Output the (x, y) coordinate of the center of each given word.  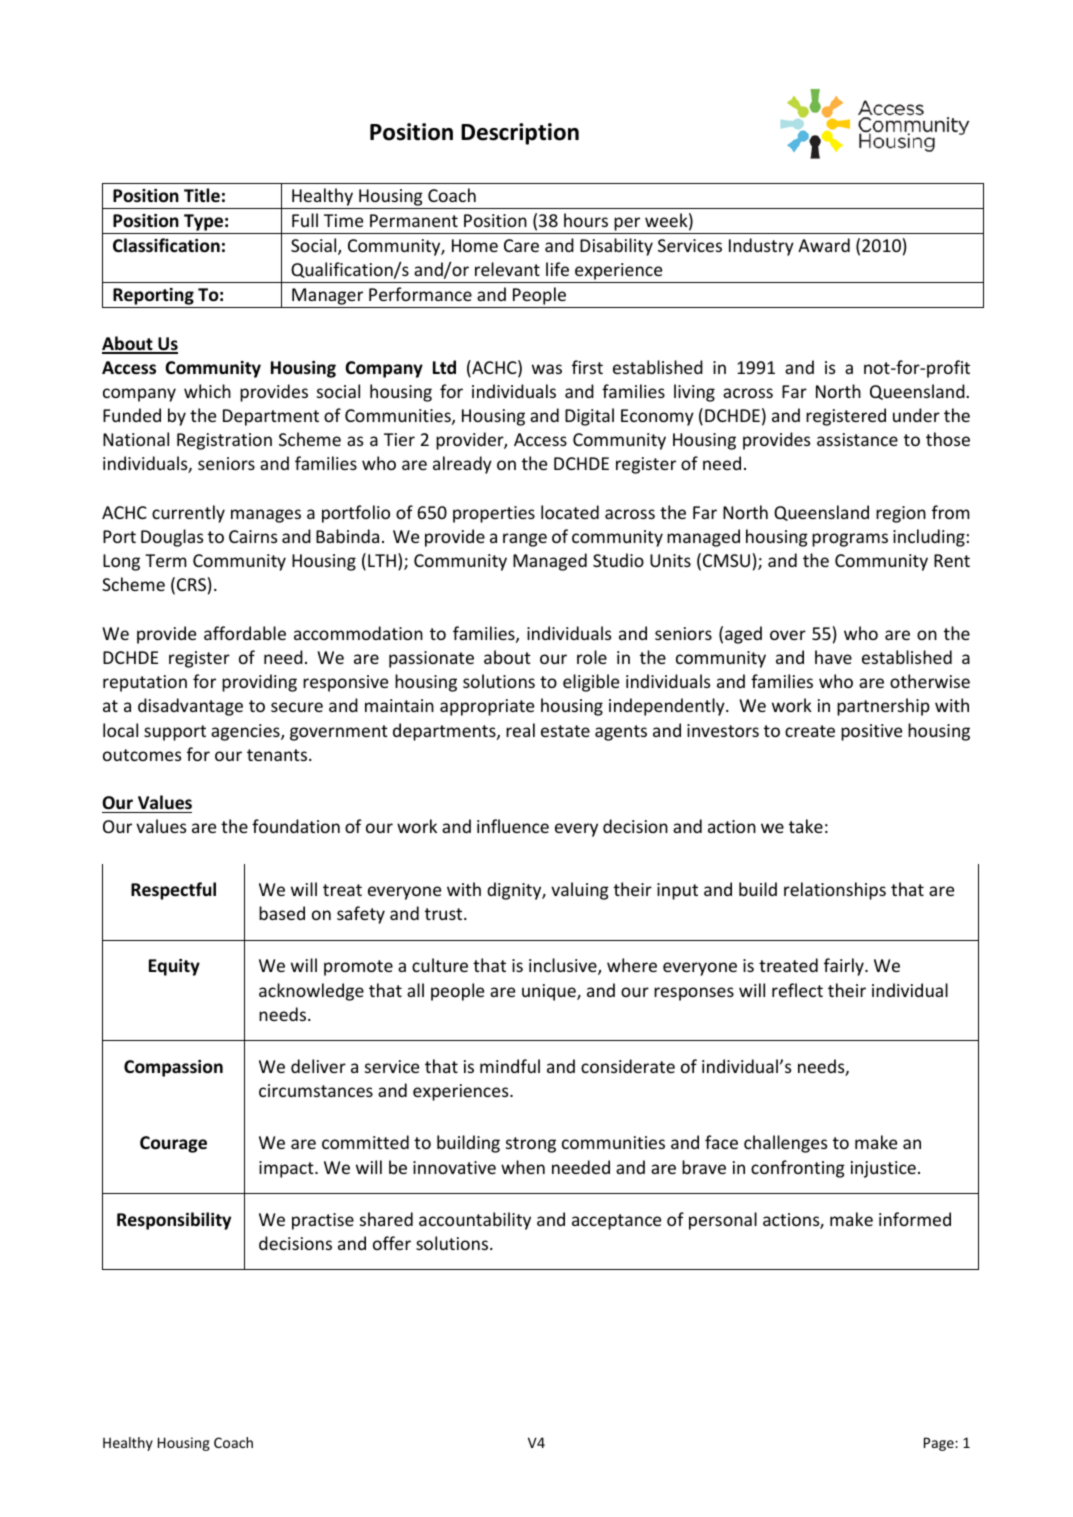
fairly (845, 967)
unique (550, 992)
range (525, 540)
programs (850, 540)
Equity (174, 967)
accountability (475, 1221)
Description (520, 134)
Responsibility (174, 1221)
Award (824, 245)
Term (166, 560)
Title (202, 195)
